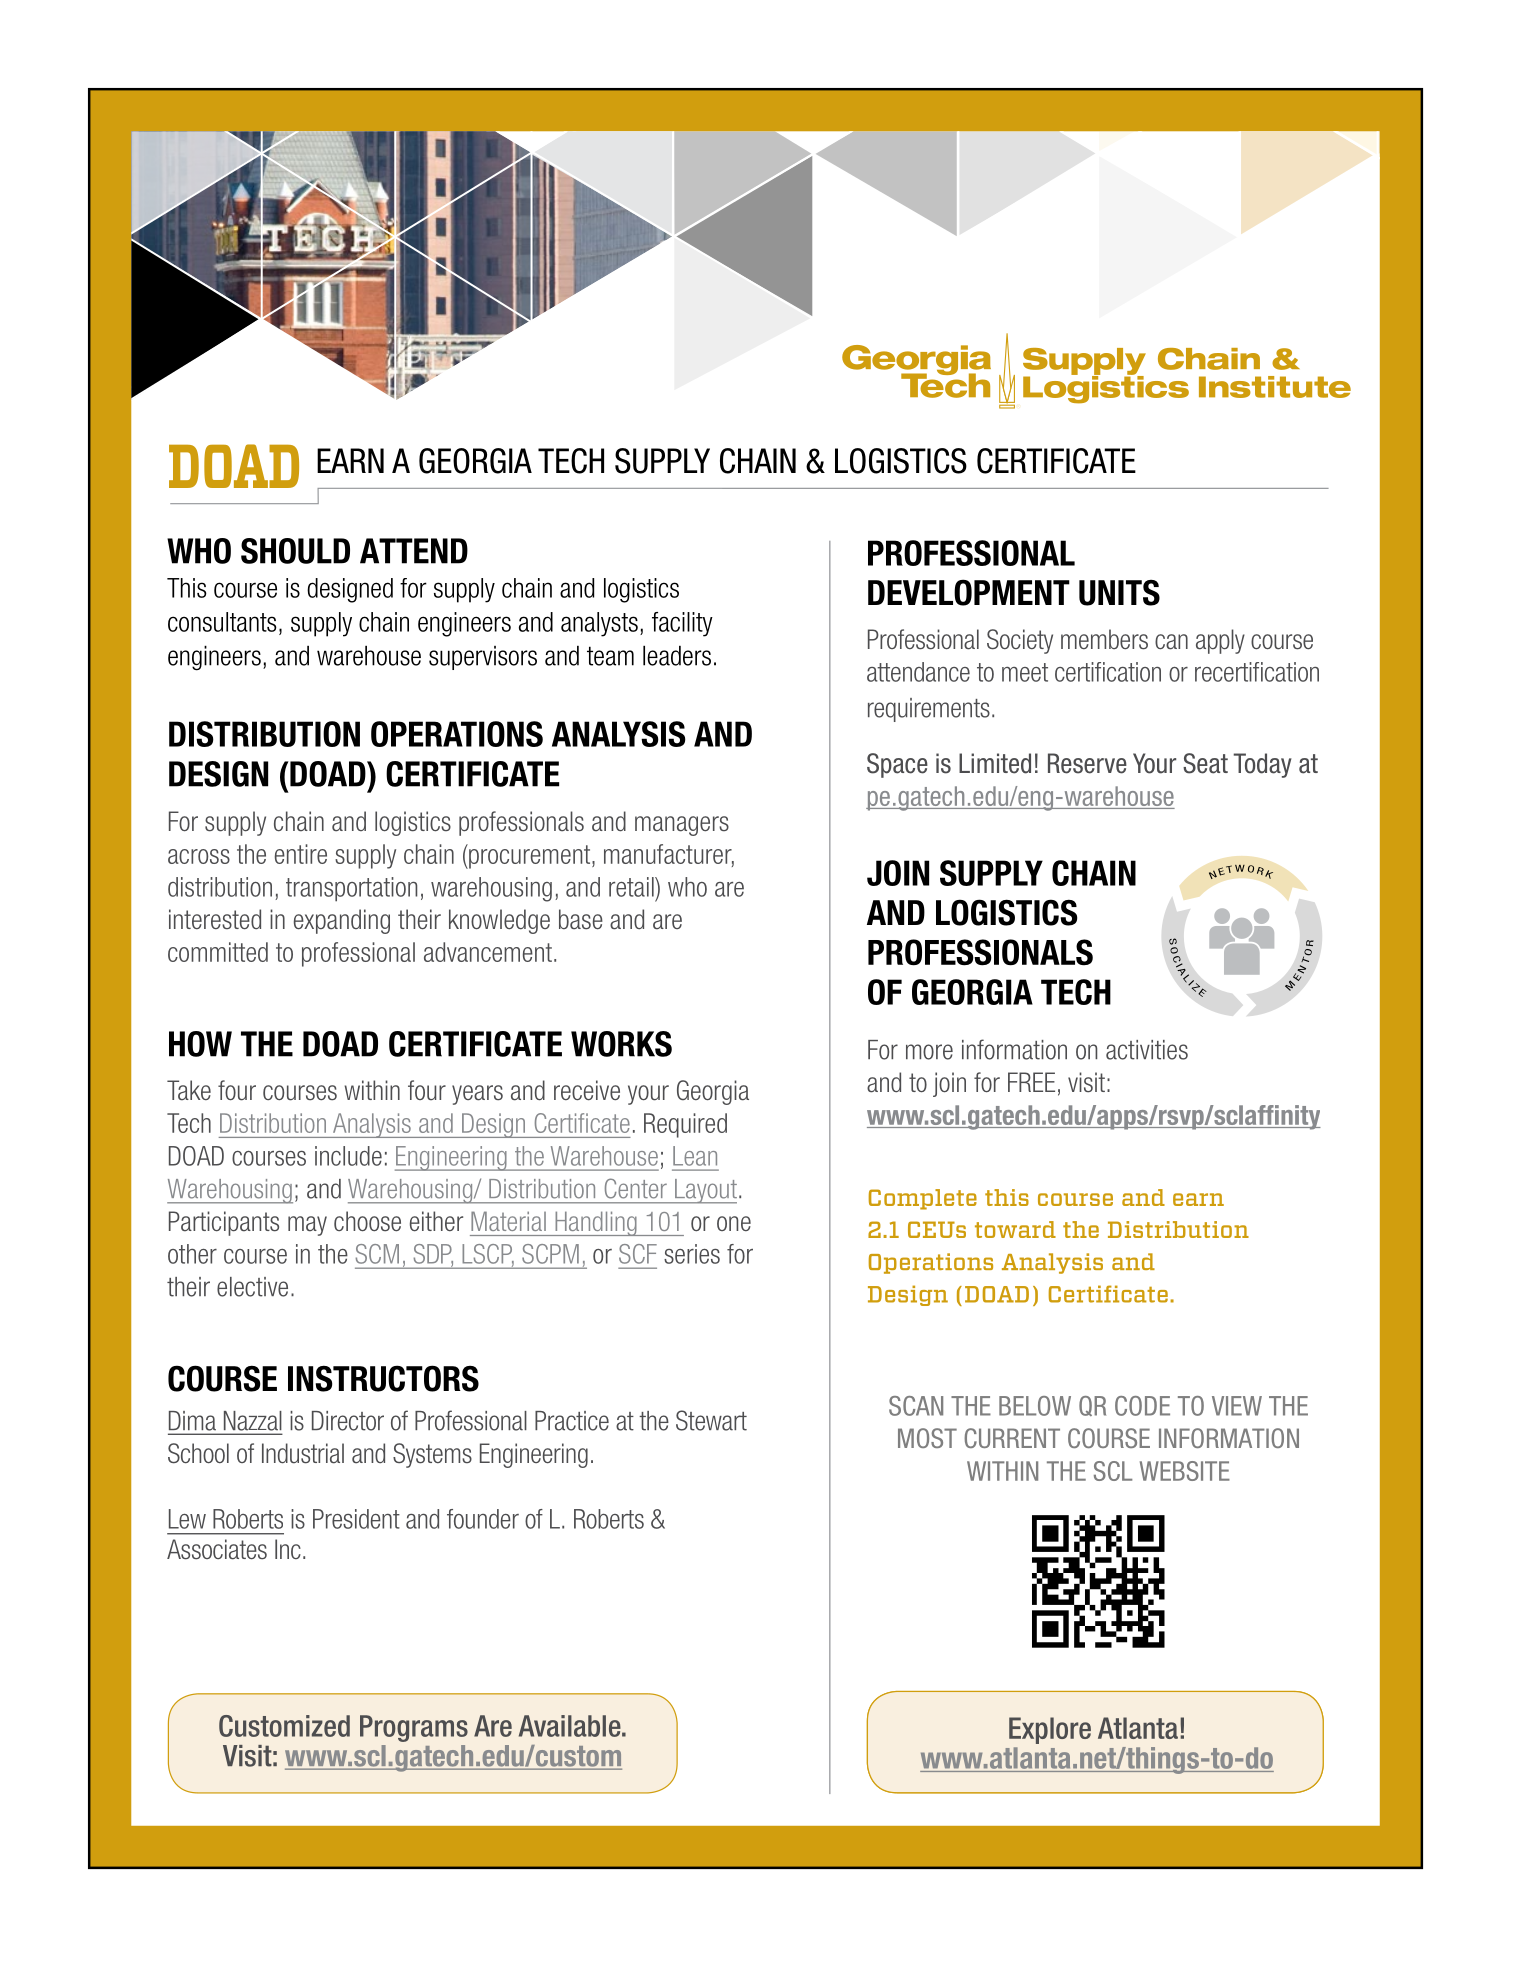  Describe the element at coordinates (414, 1728) in the image. I see `Programs` at that location.
